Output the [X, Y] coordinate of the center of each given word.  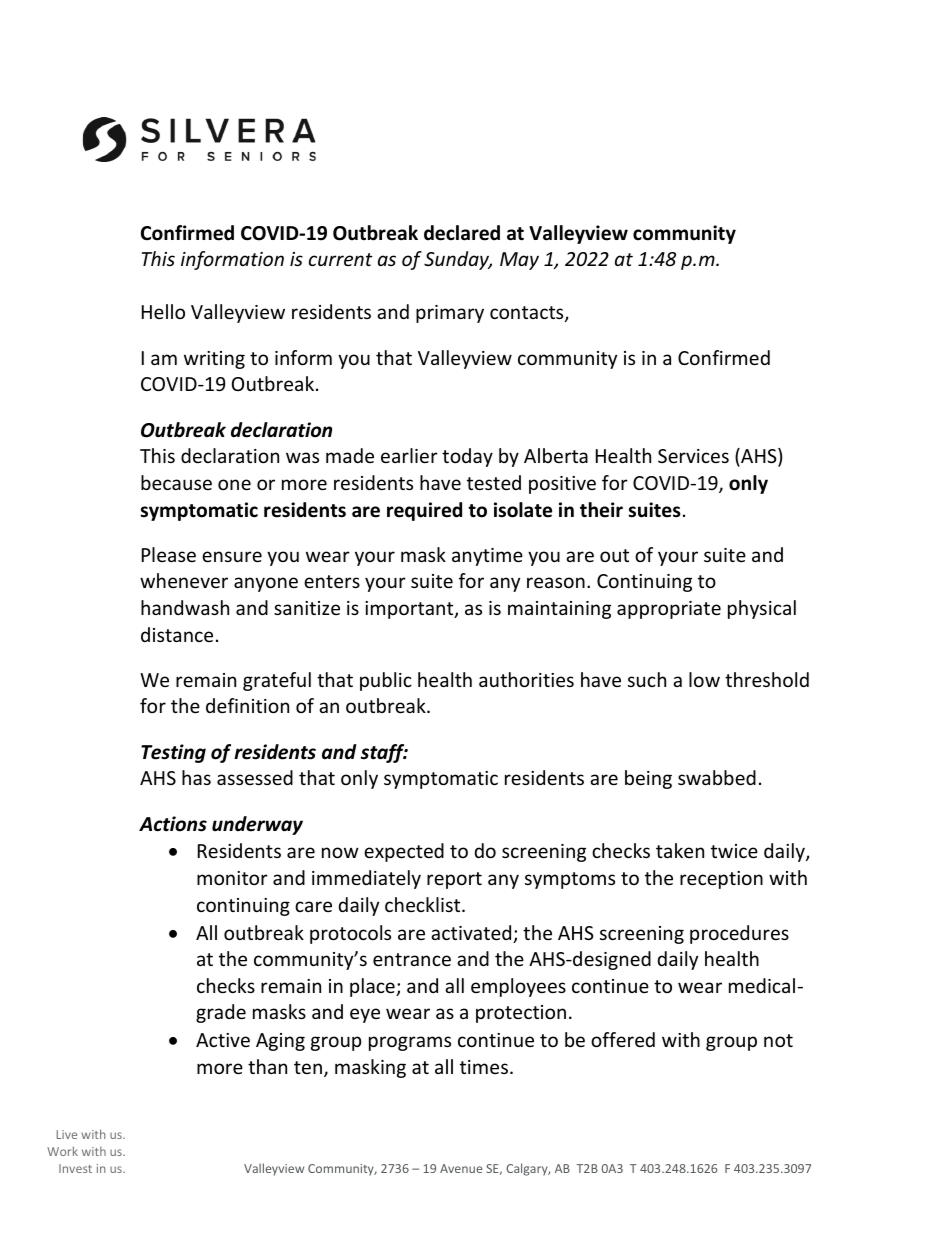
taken [680, 850]
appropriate [669, 610]
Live [67, 1134]
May [519, 261]
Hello [163, 311]
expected [404, 852]
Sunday [458, 260]
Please [169, 554]
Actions [173, 824]
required [424, 511]
